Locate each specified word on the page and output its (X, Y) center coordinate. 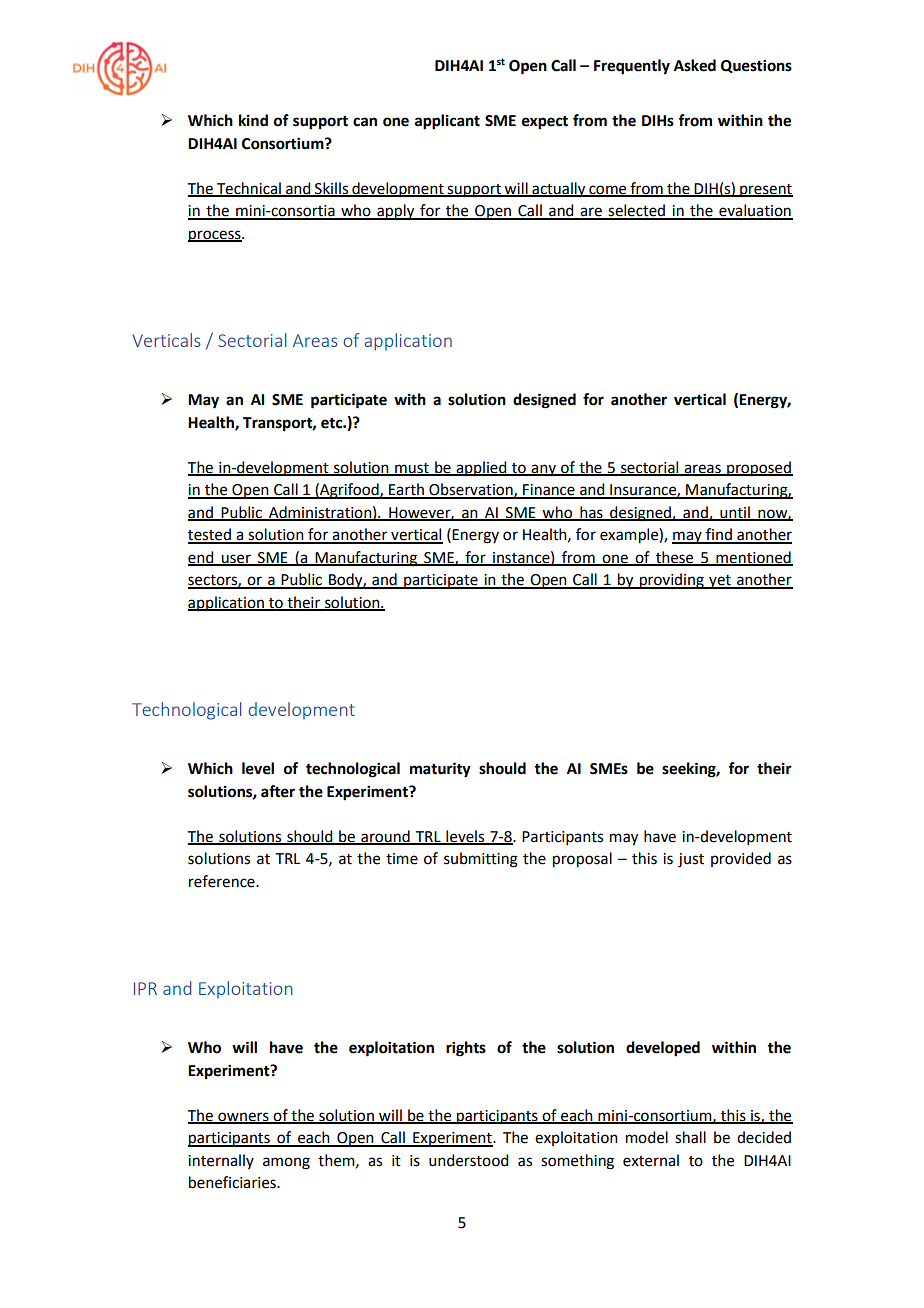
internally (221, 1161)
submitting (481, 860)
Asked (695, 65)
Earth (406, 490)
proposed (759, 469)
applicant (447, 122)
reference (223, 881)
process (215, 236)
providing (672, 581)
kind (253, 120)
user (236, 560)
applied (481, 468)
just (691, 860)
